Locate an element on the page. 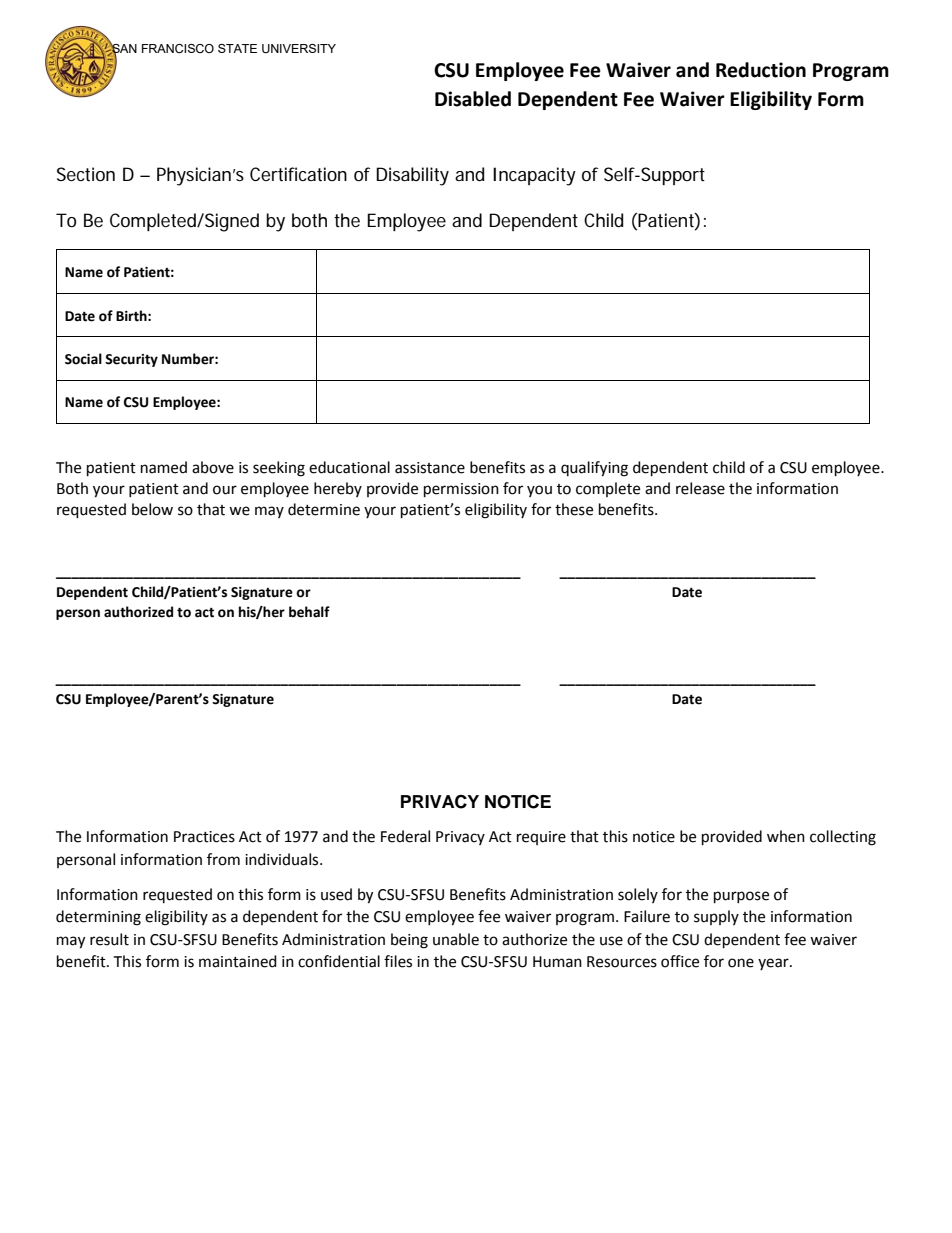  Disabled is located at coordinates (473, 99).
